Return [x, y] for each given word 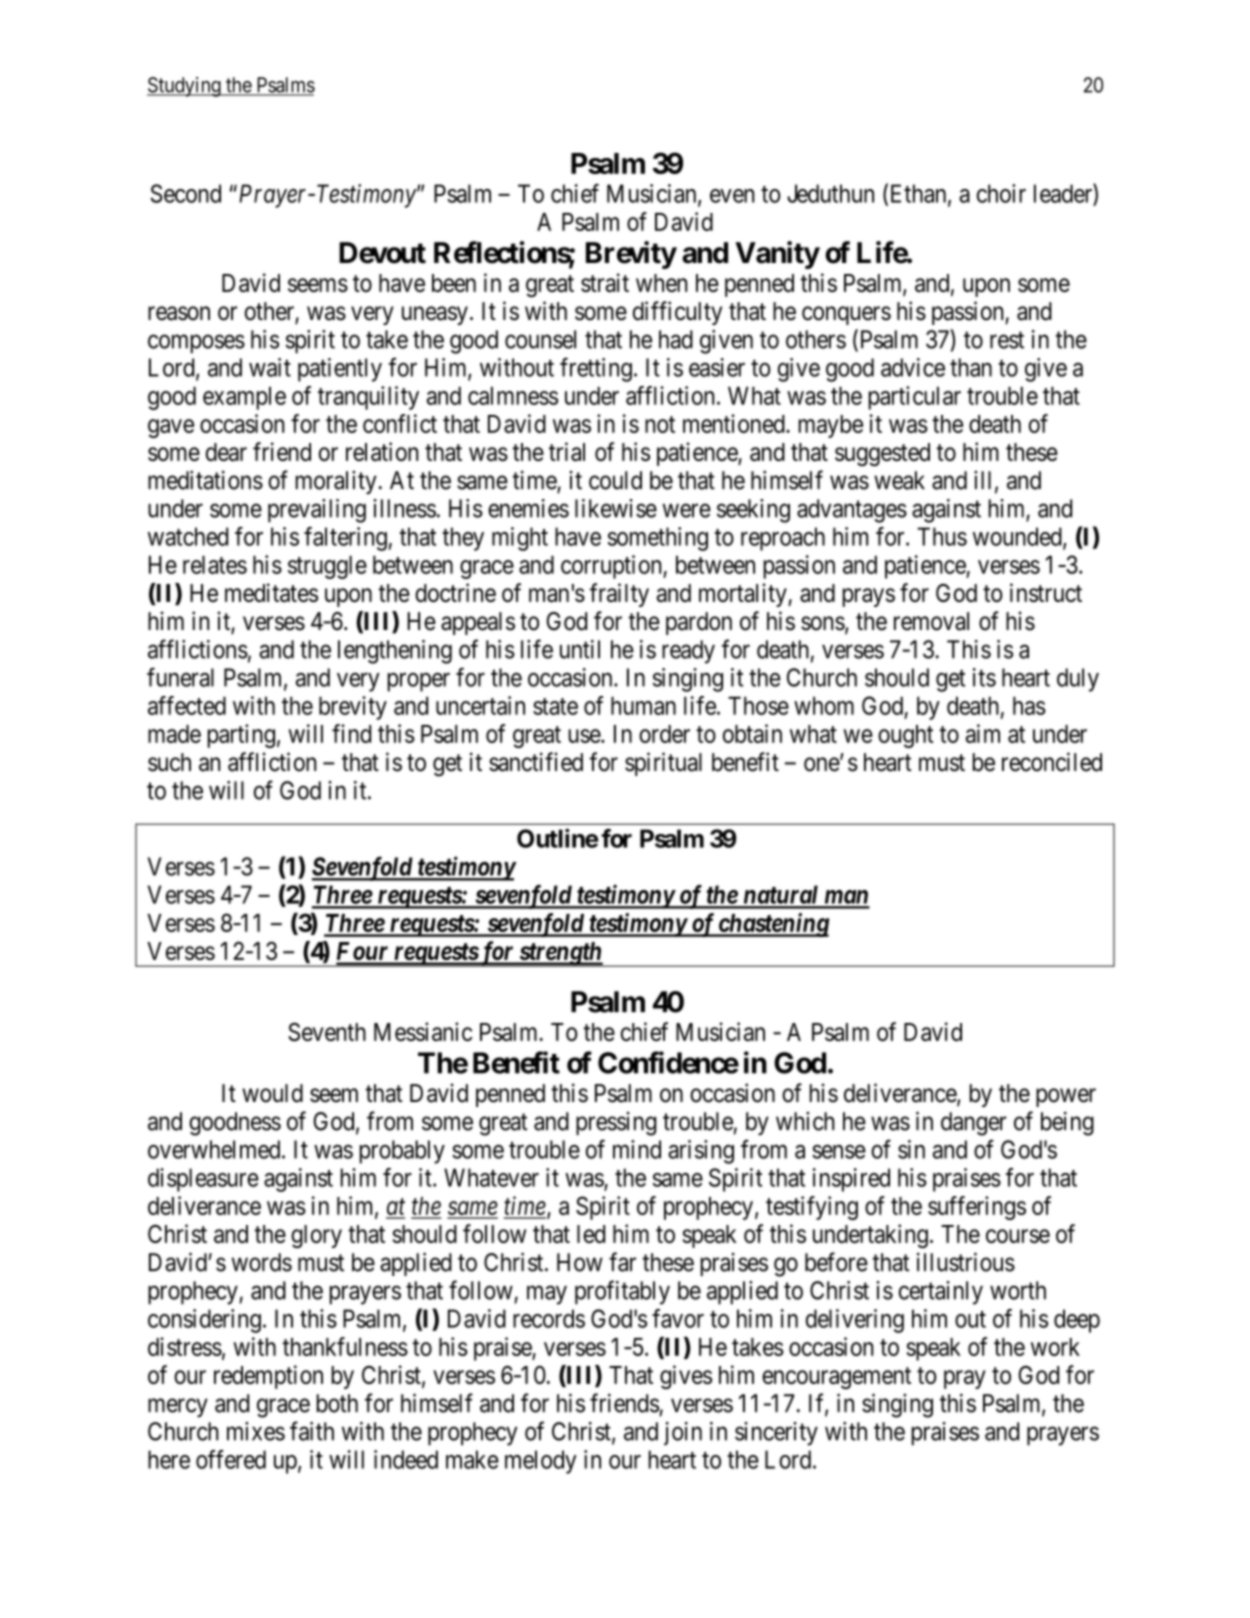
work [1055, 1347]
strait [605, 282]
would [272, 1093]
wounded [1018, 537]
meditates [271, 592]
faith [312, 1431]
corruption [612, 567]
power [1066, 1097]
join [683, 1433]
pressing [616, 1124]
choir [1001, 193]
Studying [185, 87]
